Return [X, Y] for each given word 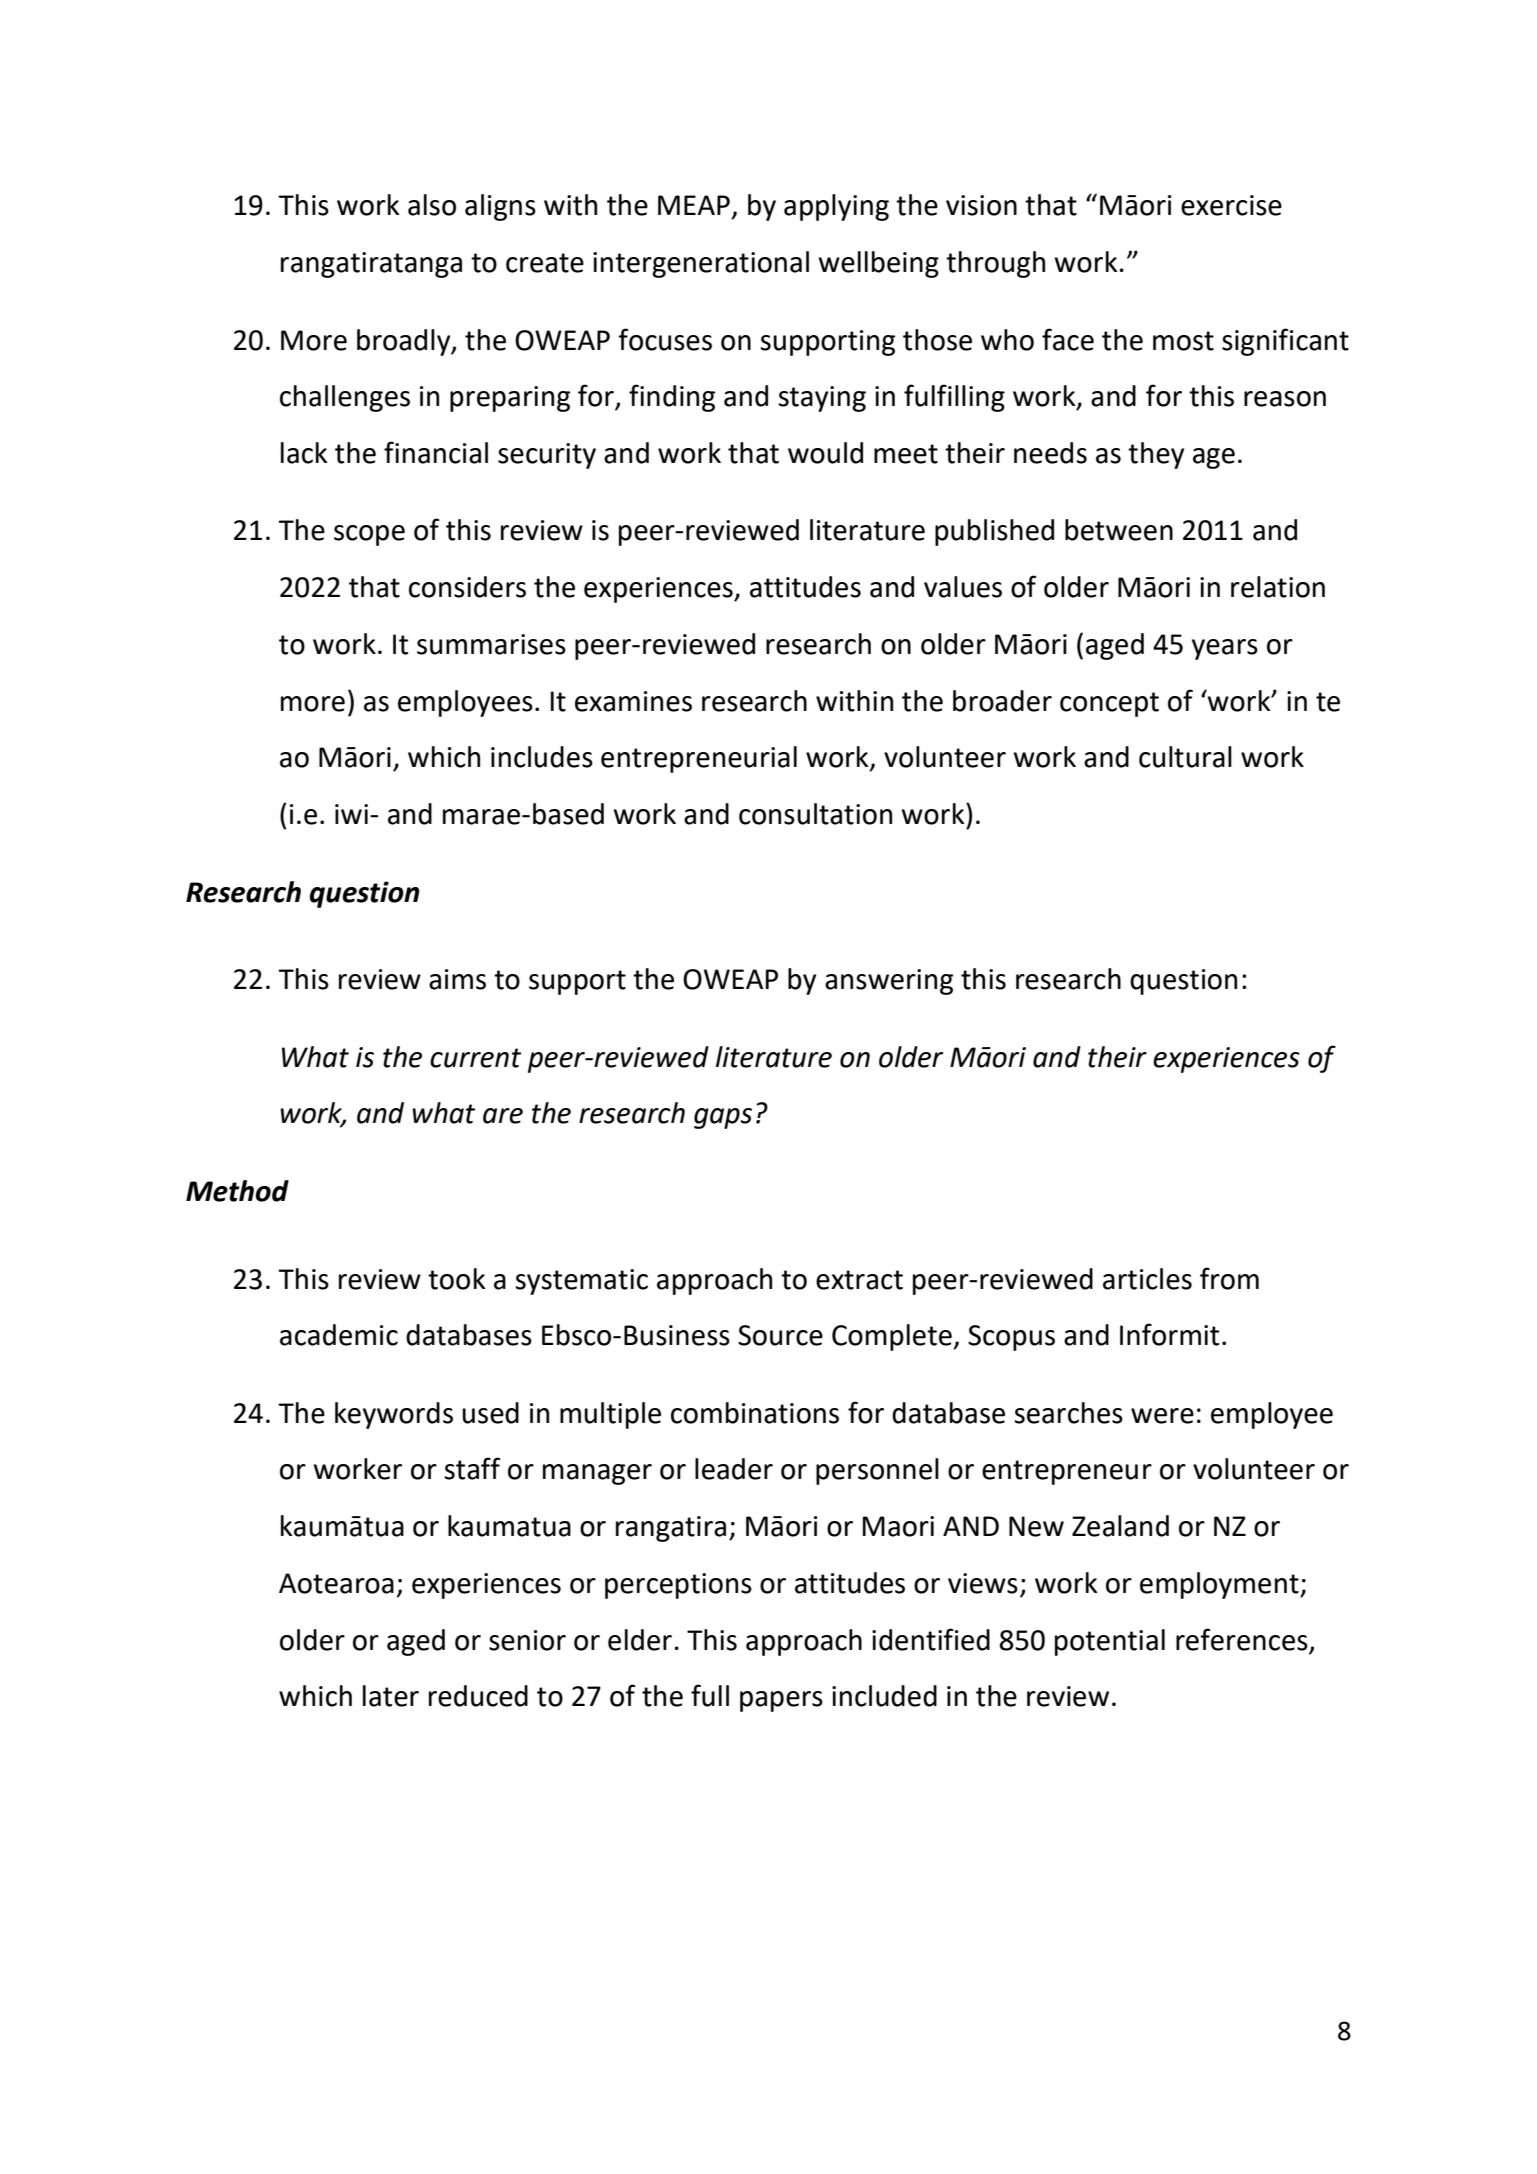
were [1162, 1416]
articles [1147, 1279]
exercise [1231, 205]
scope [369, 535]
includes [542, 757]
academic [339, 1335]
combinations [755, 1413]
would [825, 453]
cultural [1185, 757]
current [475, 1058]
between [1119, 530]
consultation [815, 814]
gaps [723, 1118]
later [391, 1696]
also [432, 205]
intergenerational [701, 264]
